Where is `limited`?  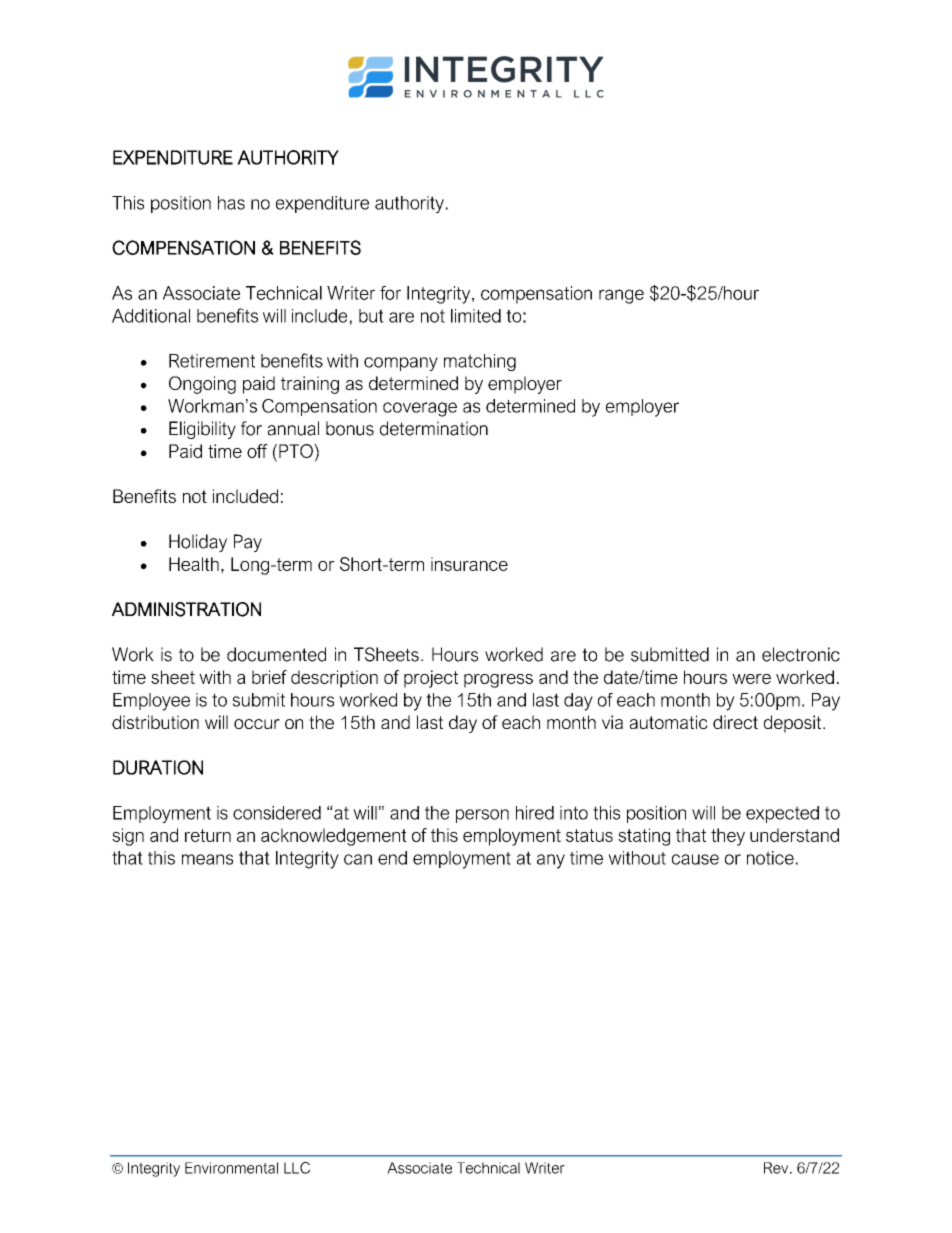 limited is located at coordinates (476, 316).
